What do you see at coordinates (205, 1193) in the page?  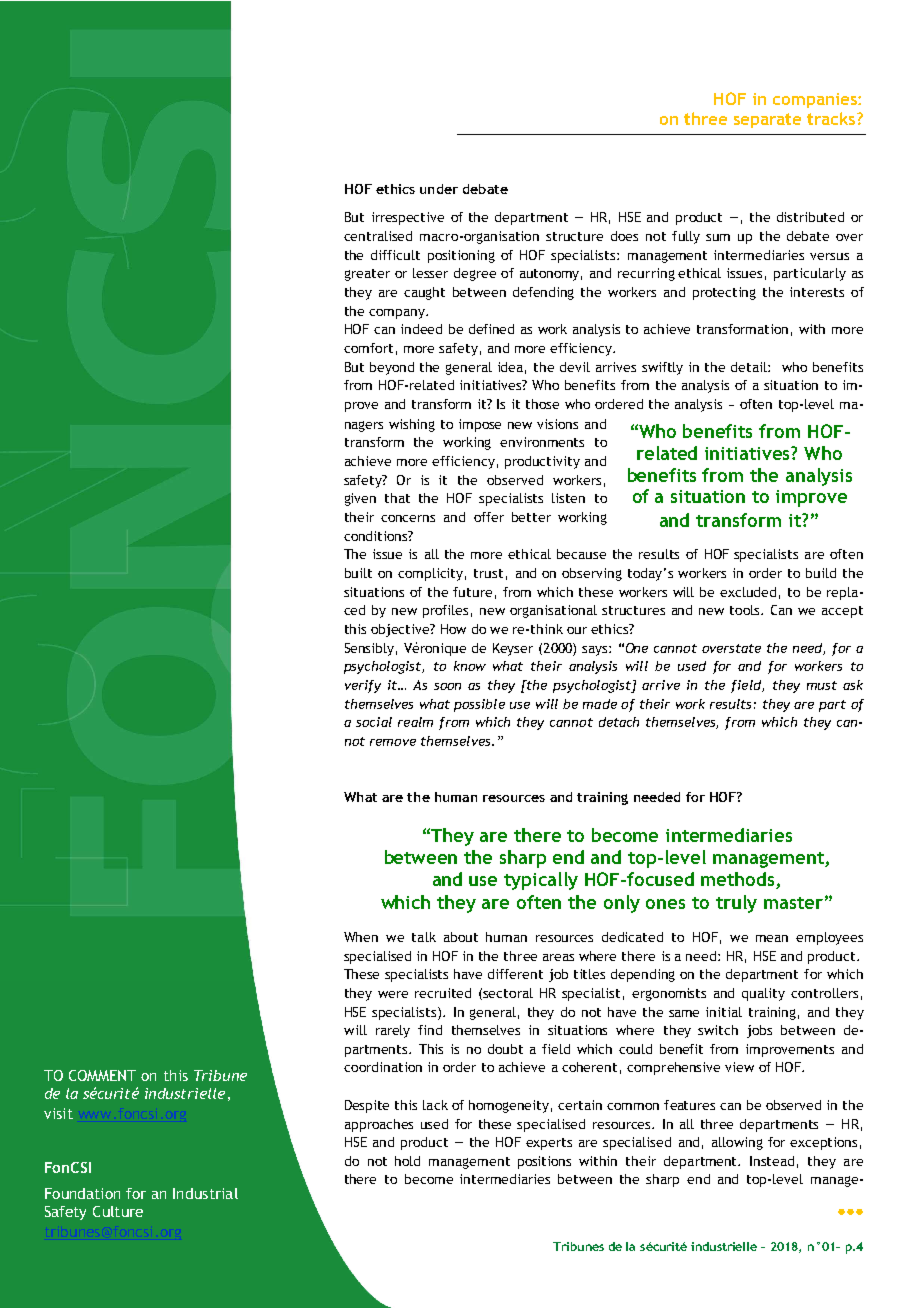 I see `Industrial` at bounding box center [205, 1193].
